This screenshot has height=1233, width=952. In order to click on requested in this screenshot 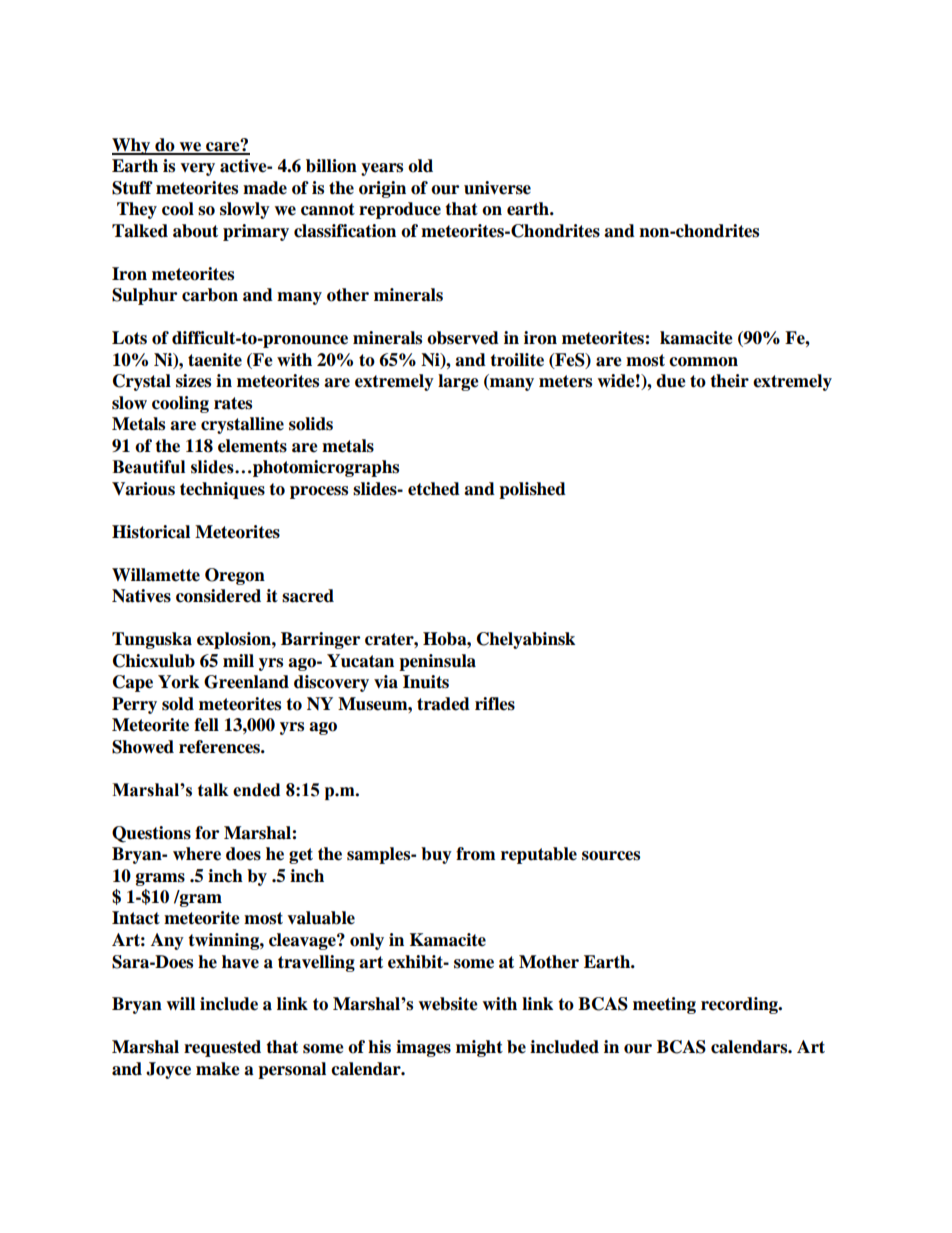, I will do `click(222, 1048)`.
